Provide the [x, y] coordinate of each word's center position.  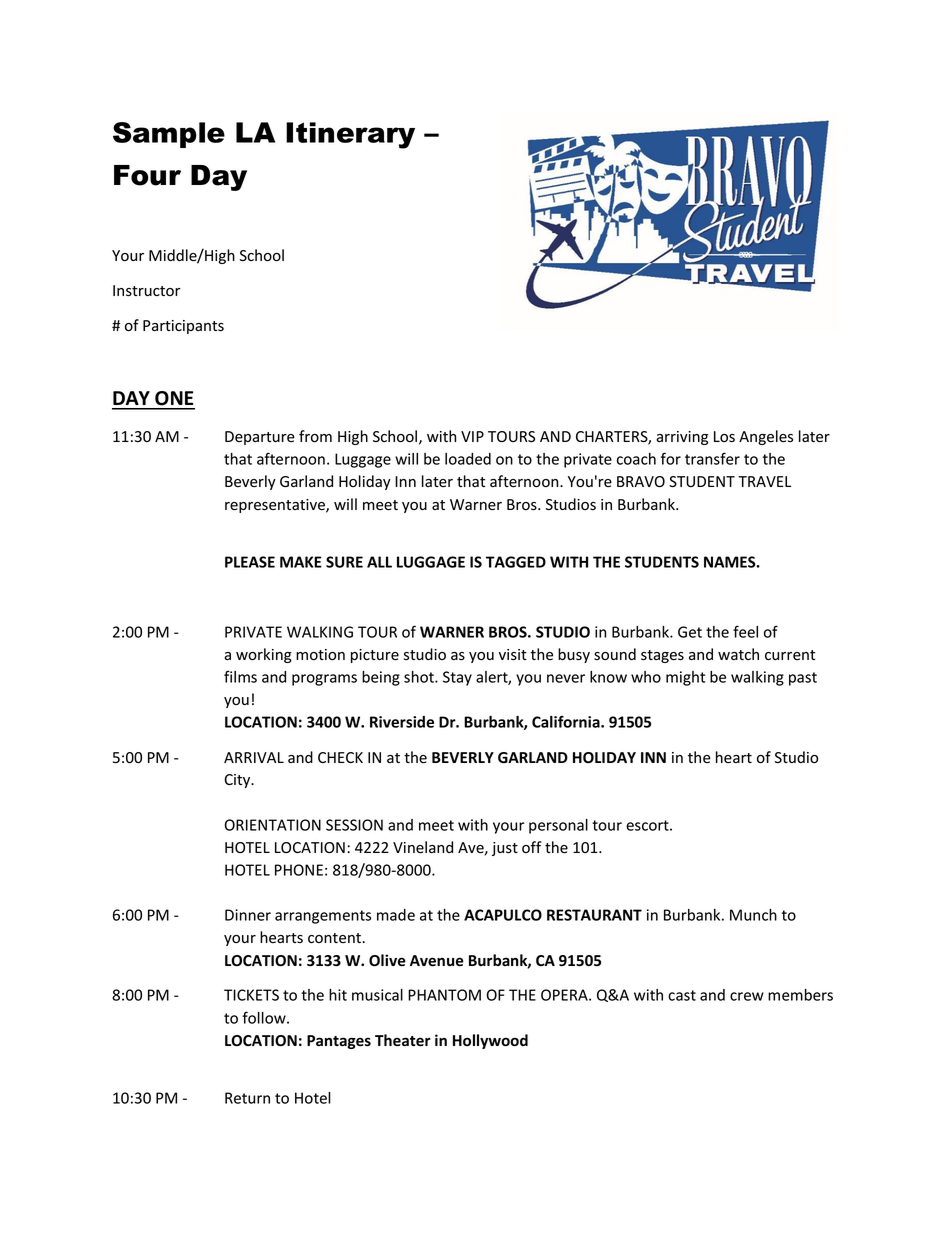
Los [724, 437]
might [685, 678]
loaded [468, 459]
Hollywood [490, 1041]
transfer [712, 458]
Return [247, 1098]
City [238, 781]
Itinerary [350, 135]
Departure [260, 438]
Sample [169, 135]
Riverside [402, 722]
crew [747, 996]
